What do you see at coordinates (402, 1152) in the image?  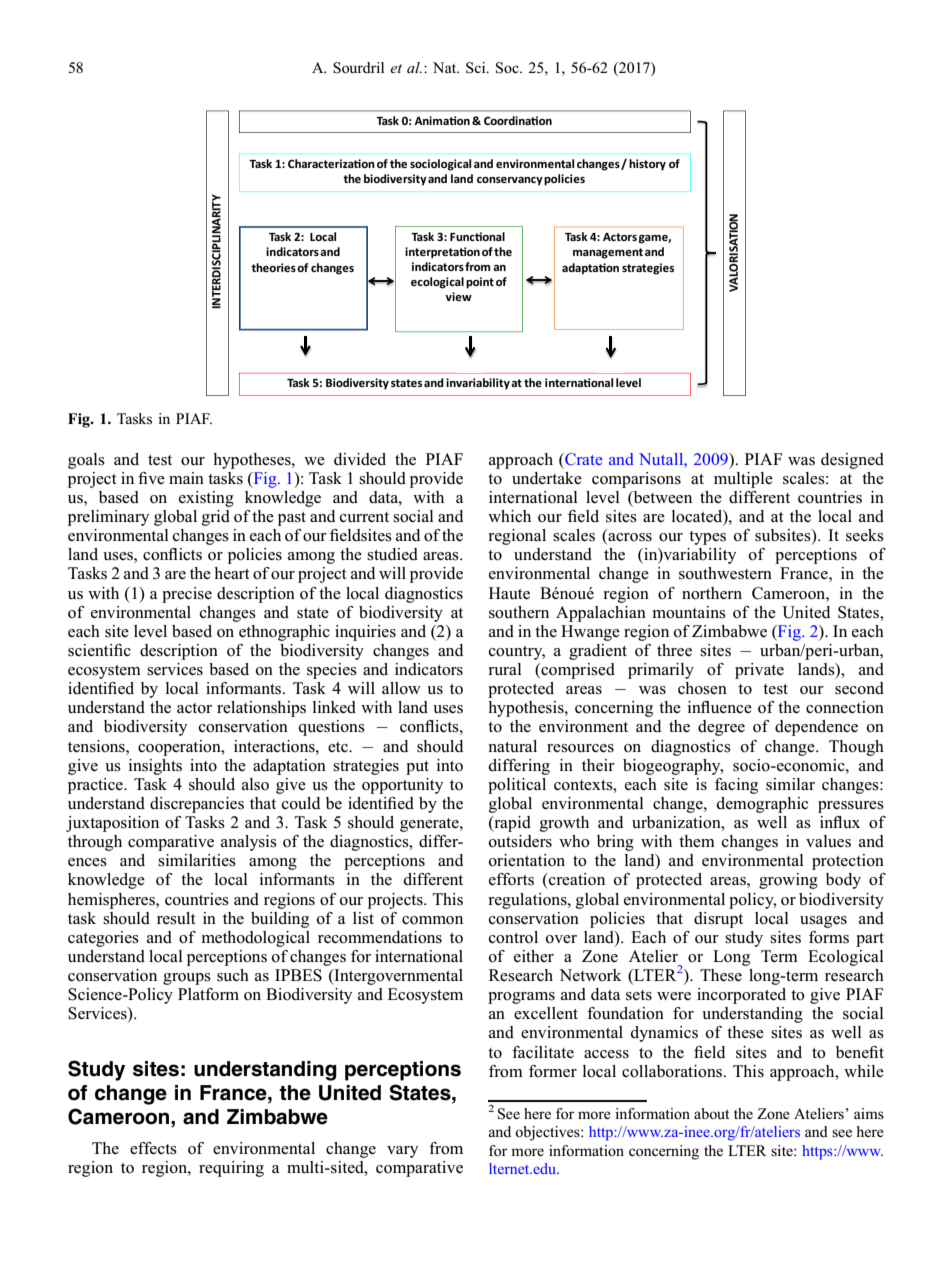 I see `vary` at bounding box center [402, 1152].
